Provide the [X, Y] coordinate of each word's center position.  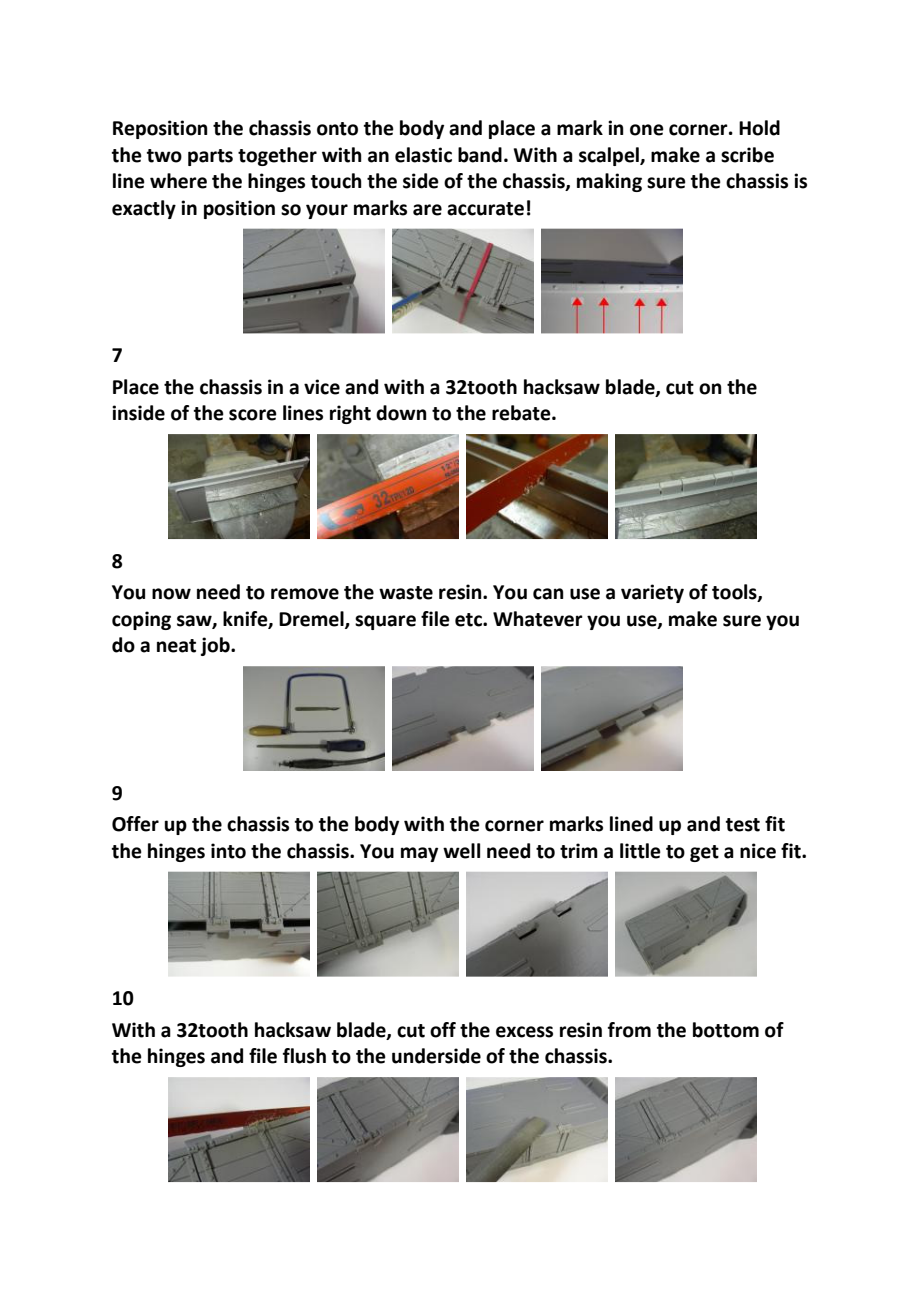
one [647, 130]
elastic [423, 155]
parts [210, 157]
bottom [726, 1030]
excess [524, 1032]
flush [304, 1056]
